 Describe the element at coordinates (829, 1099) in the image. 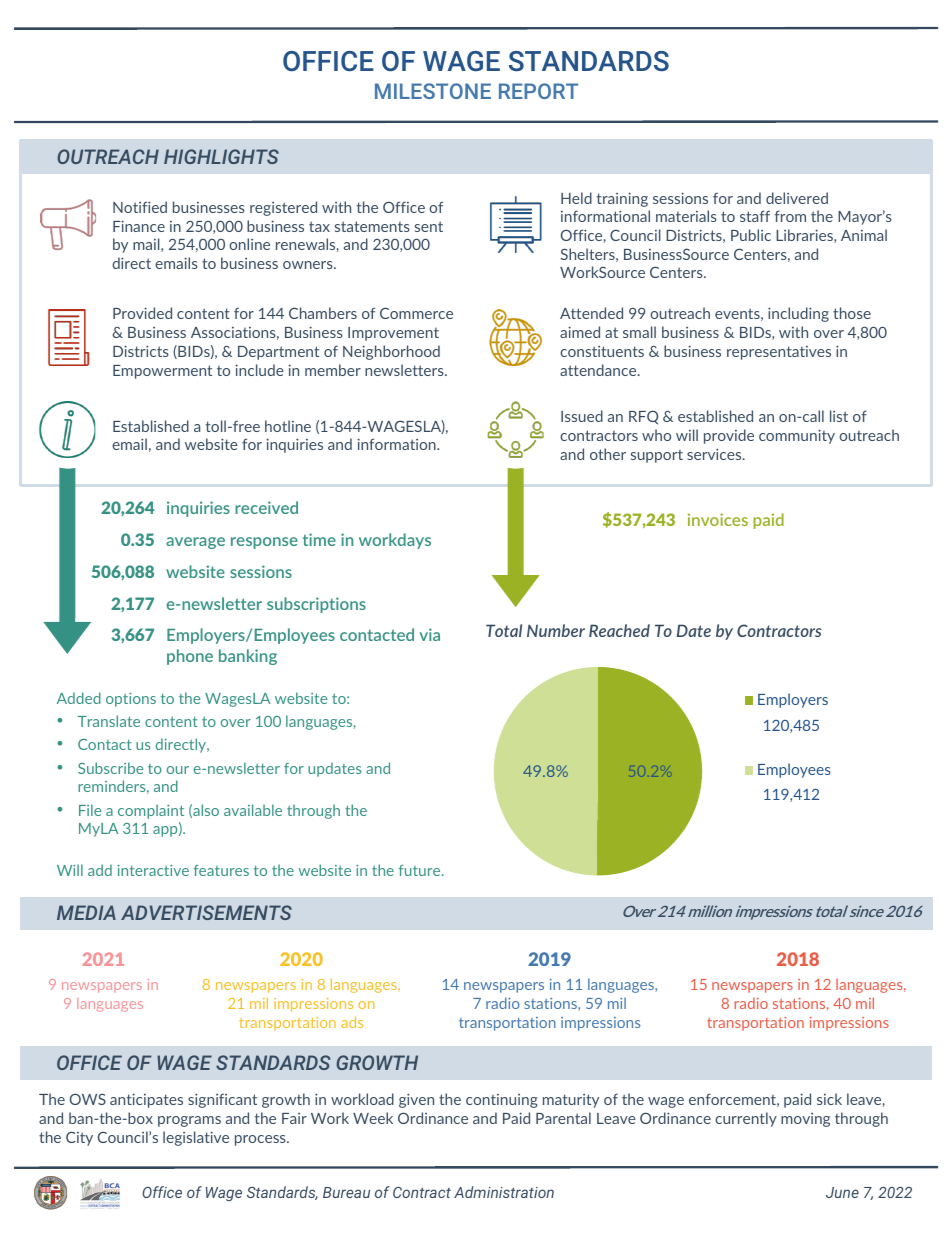

I see `sick` at that location.
